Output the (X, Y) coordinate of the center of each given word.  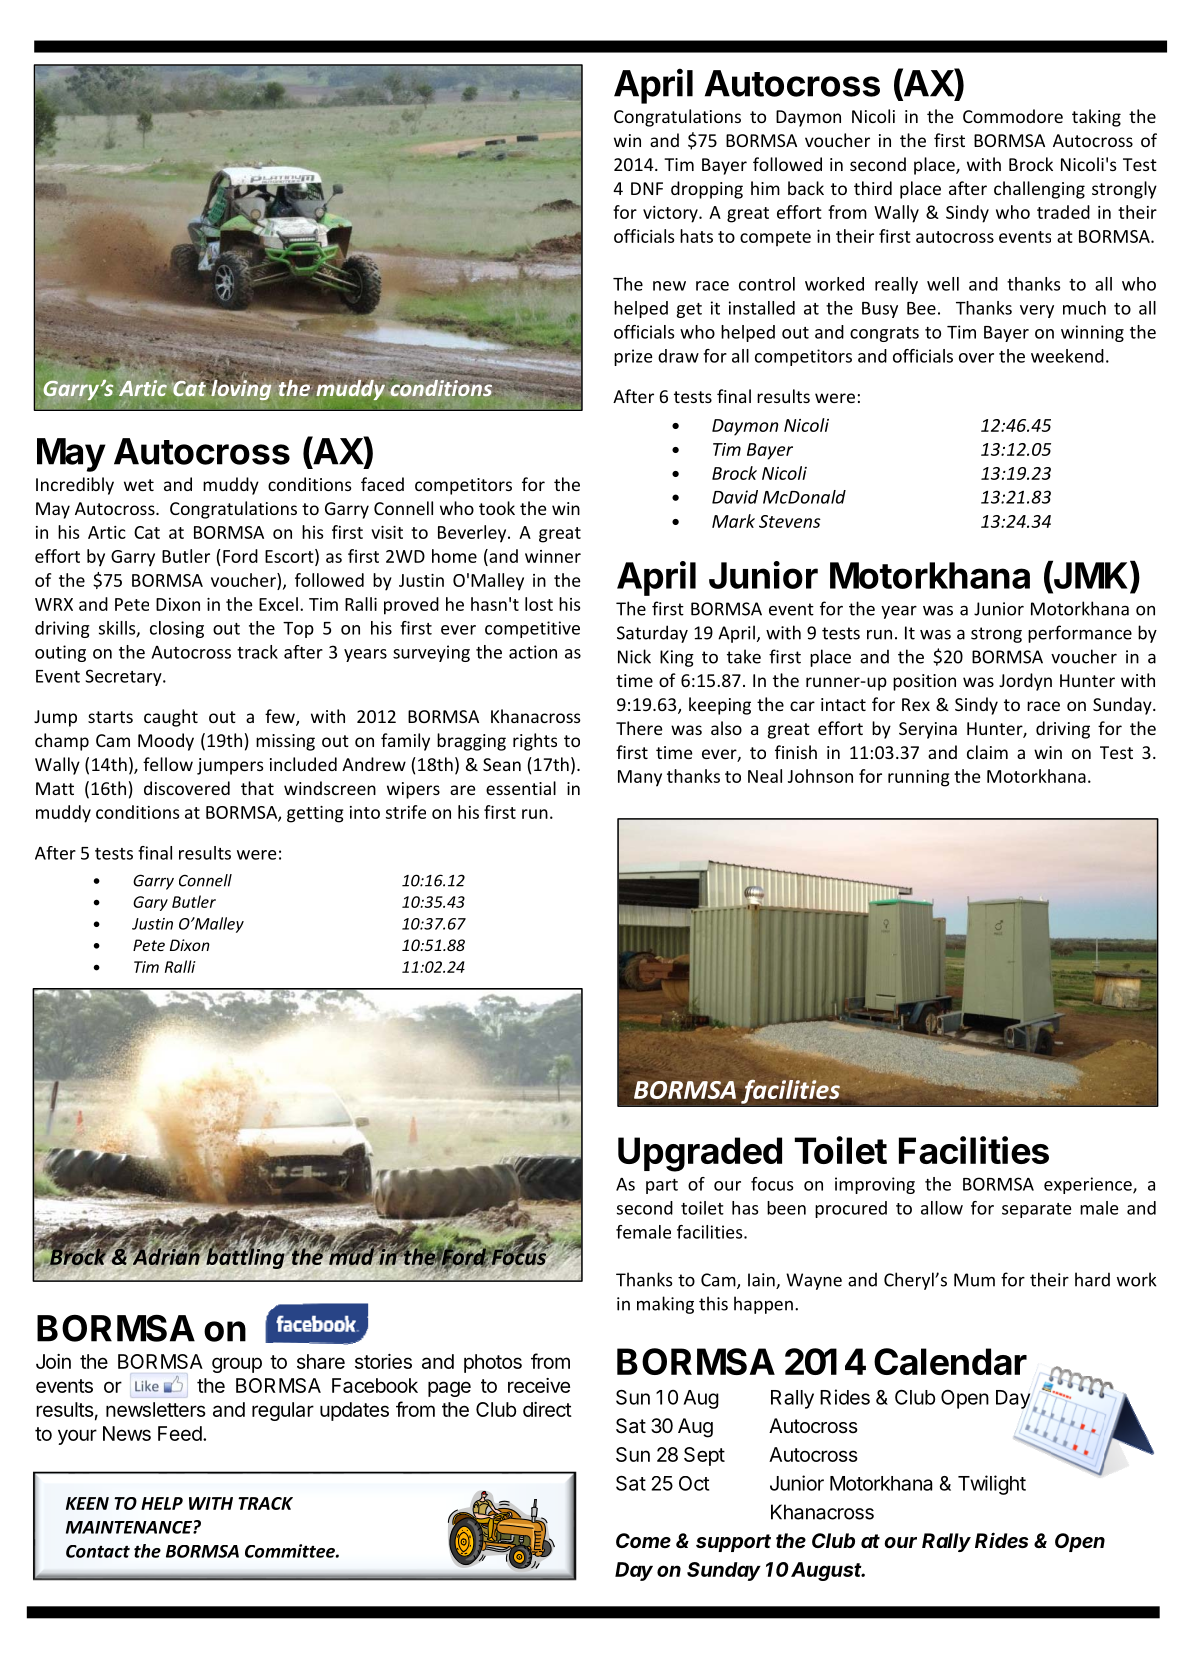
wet (139, 485)
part (662, 1186)
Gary (150, 903)
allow (942, 1208)
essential (521, 788)
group (237, 1365)
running (919, 778)
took (497, 508)
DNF (647, 188)
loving (240, 389)
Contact (98, 1551)
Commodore (1013, 116)
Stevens (790, 521)
